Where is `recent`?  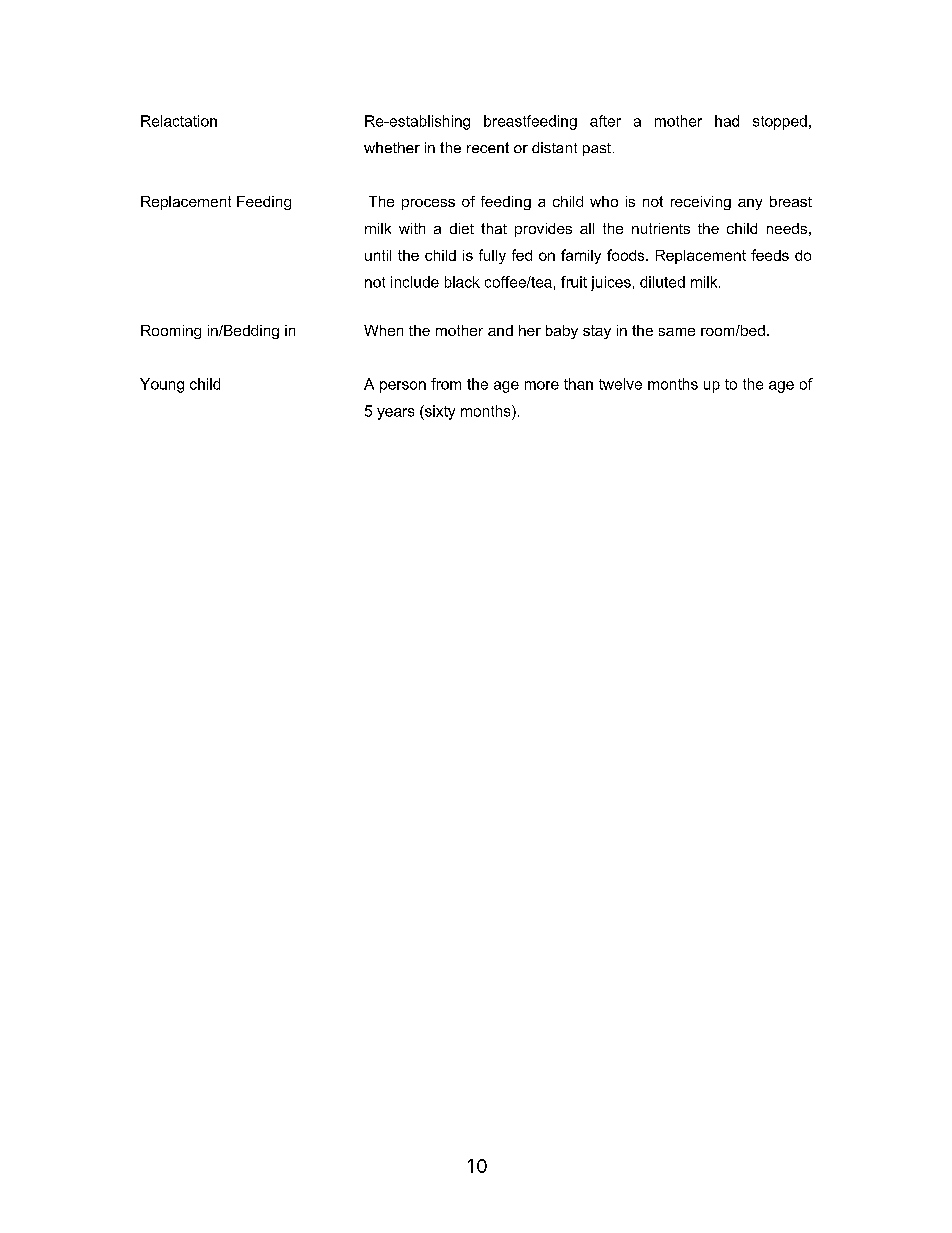
recent is located at coordinates (488, 147).
